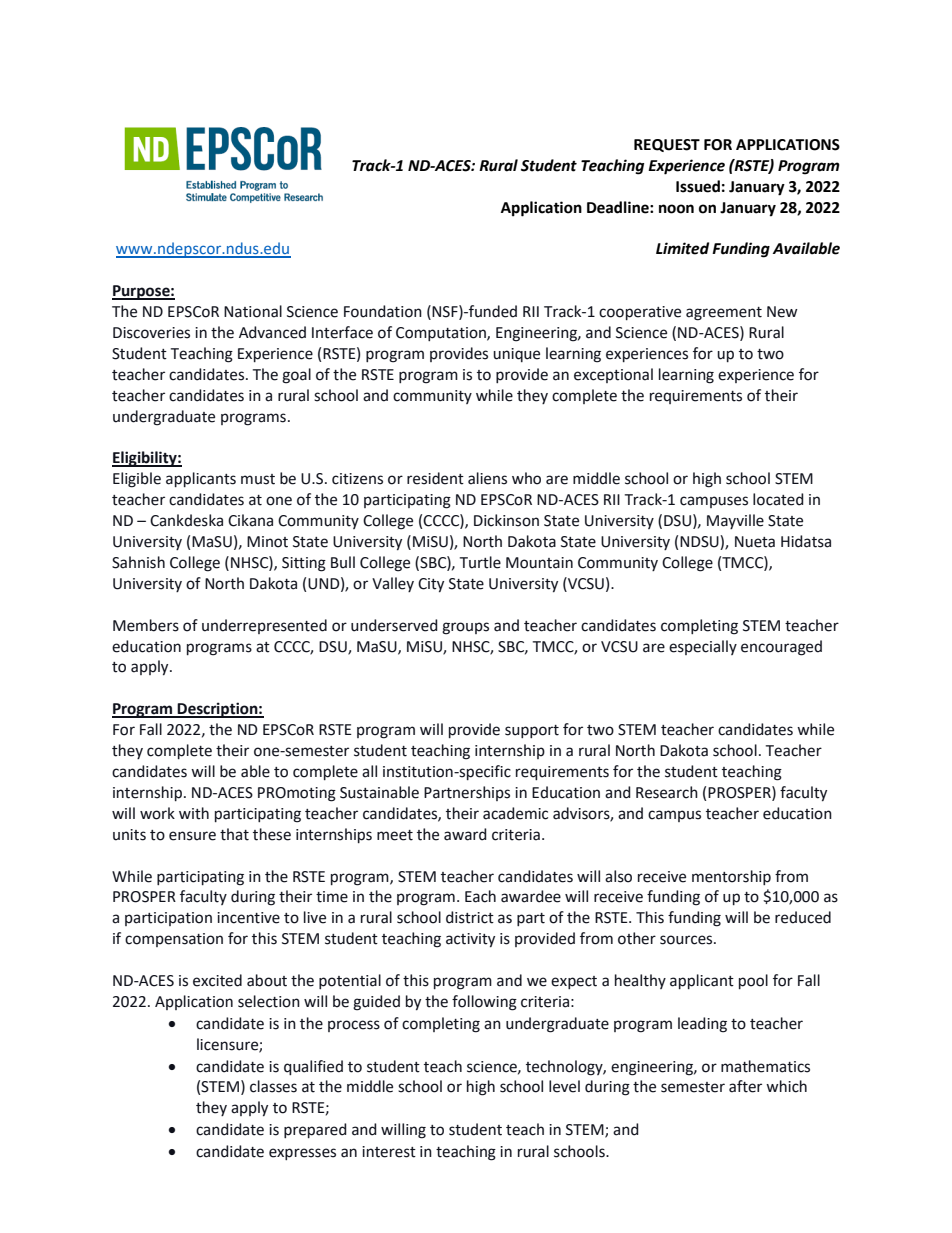  Describe the element at coordinates (778, 499) in the page. I see `located` at that location.
